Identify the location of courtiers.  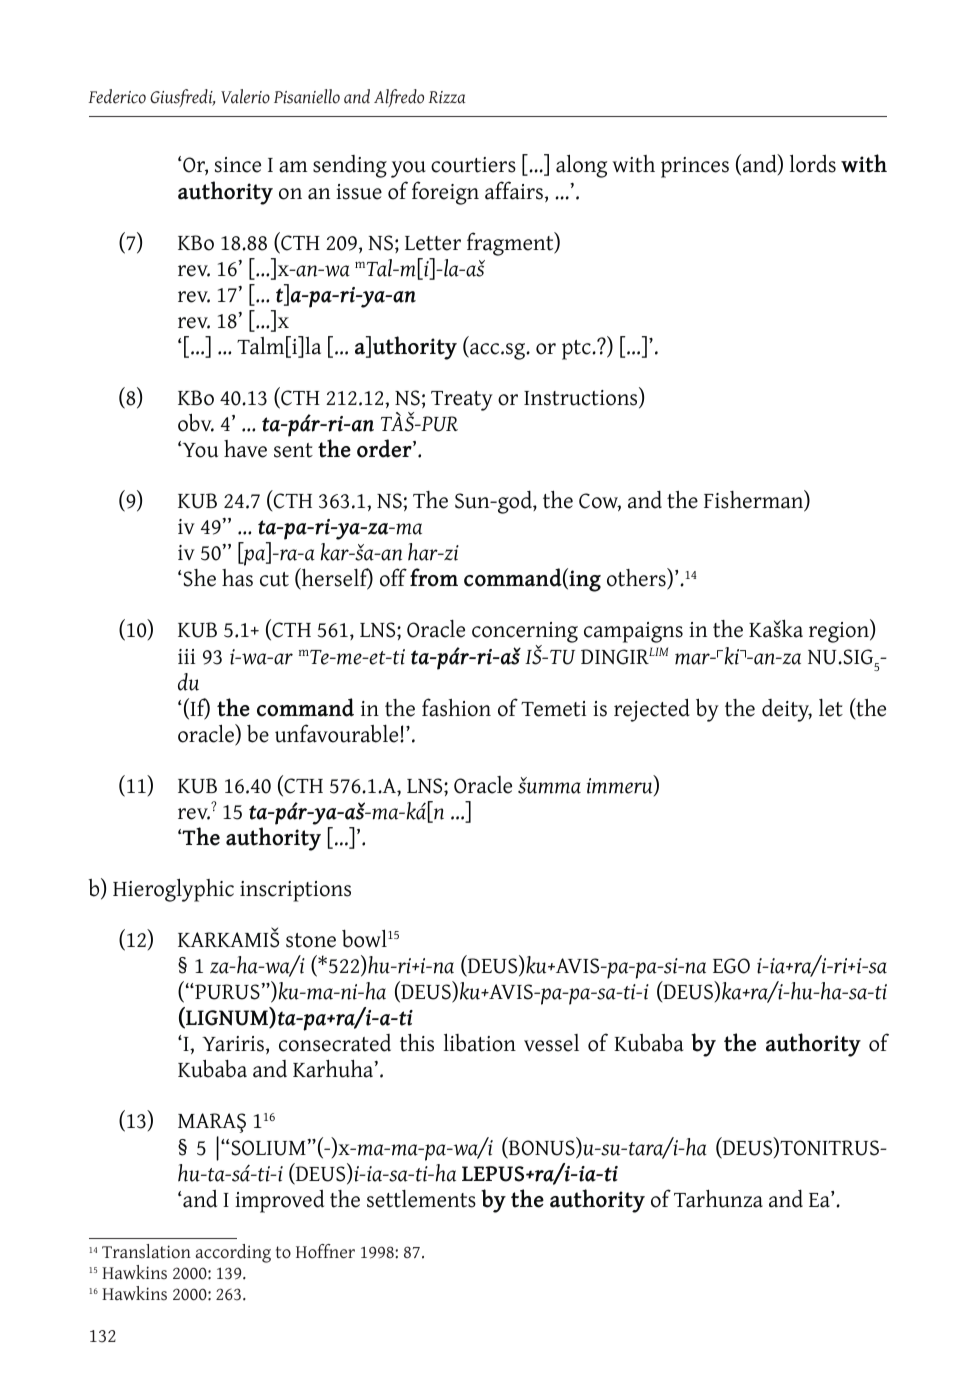
(473, 165).
